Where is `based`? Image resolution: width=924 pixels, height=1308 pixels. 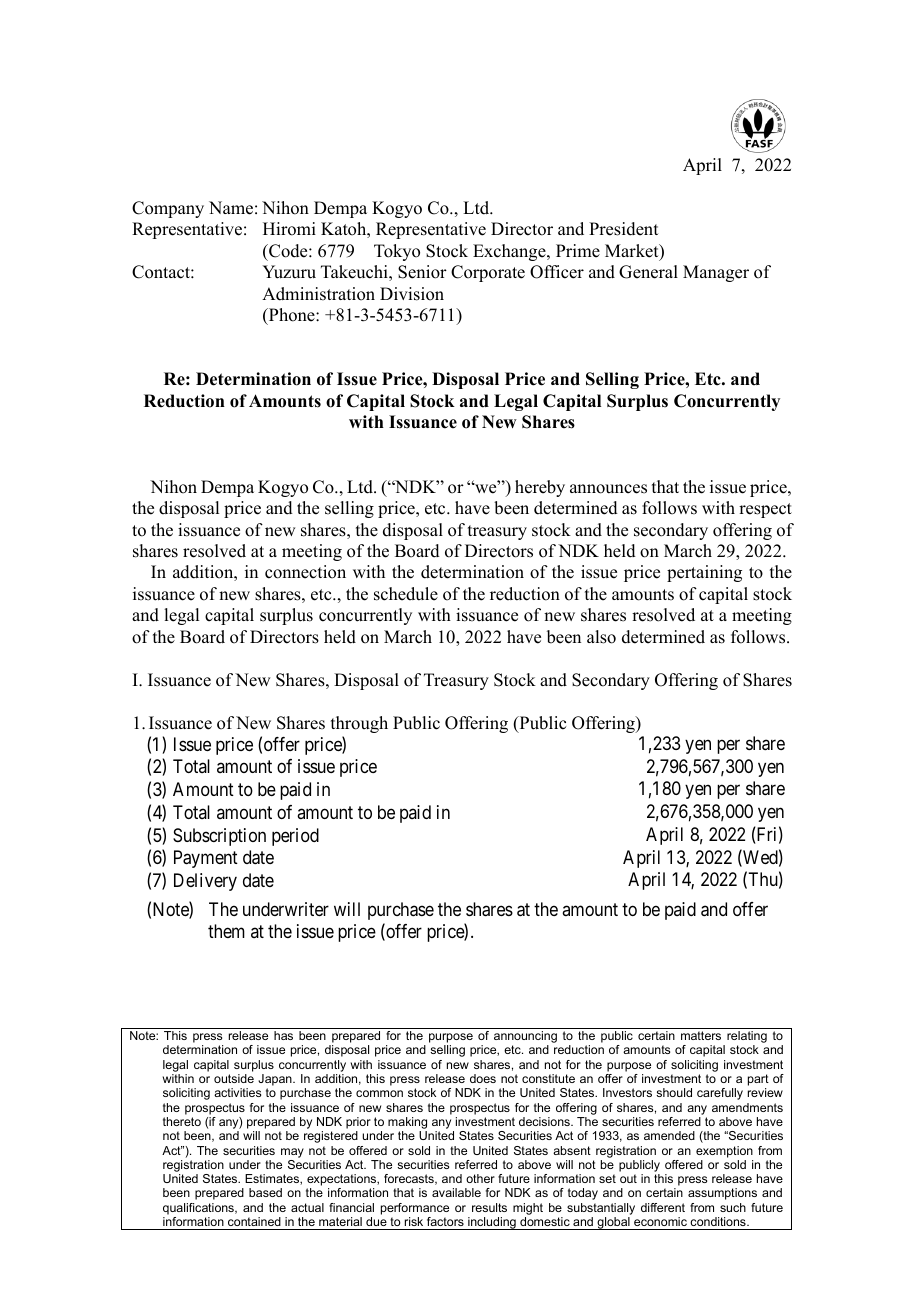 based is located at coordinates (265, 1192).
